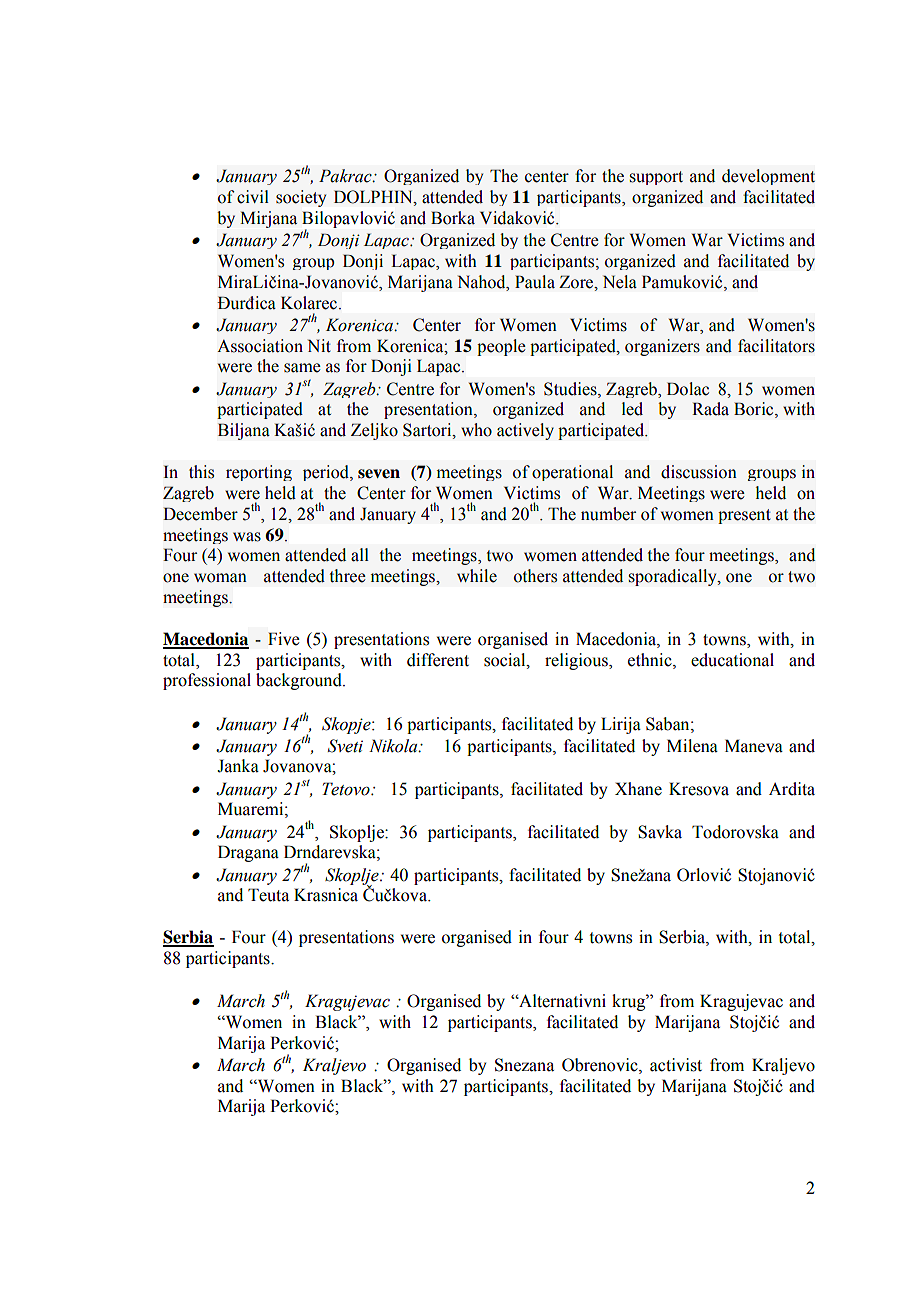 The width and height of the screenshot is (924, 1308). Describe the element at coordinates (238, 766) in the screenshot. I see `Janka` at that location.
